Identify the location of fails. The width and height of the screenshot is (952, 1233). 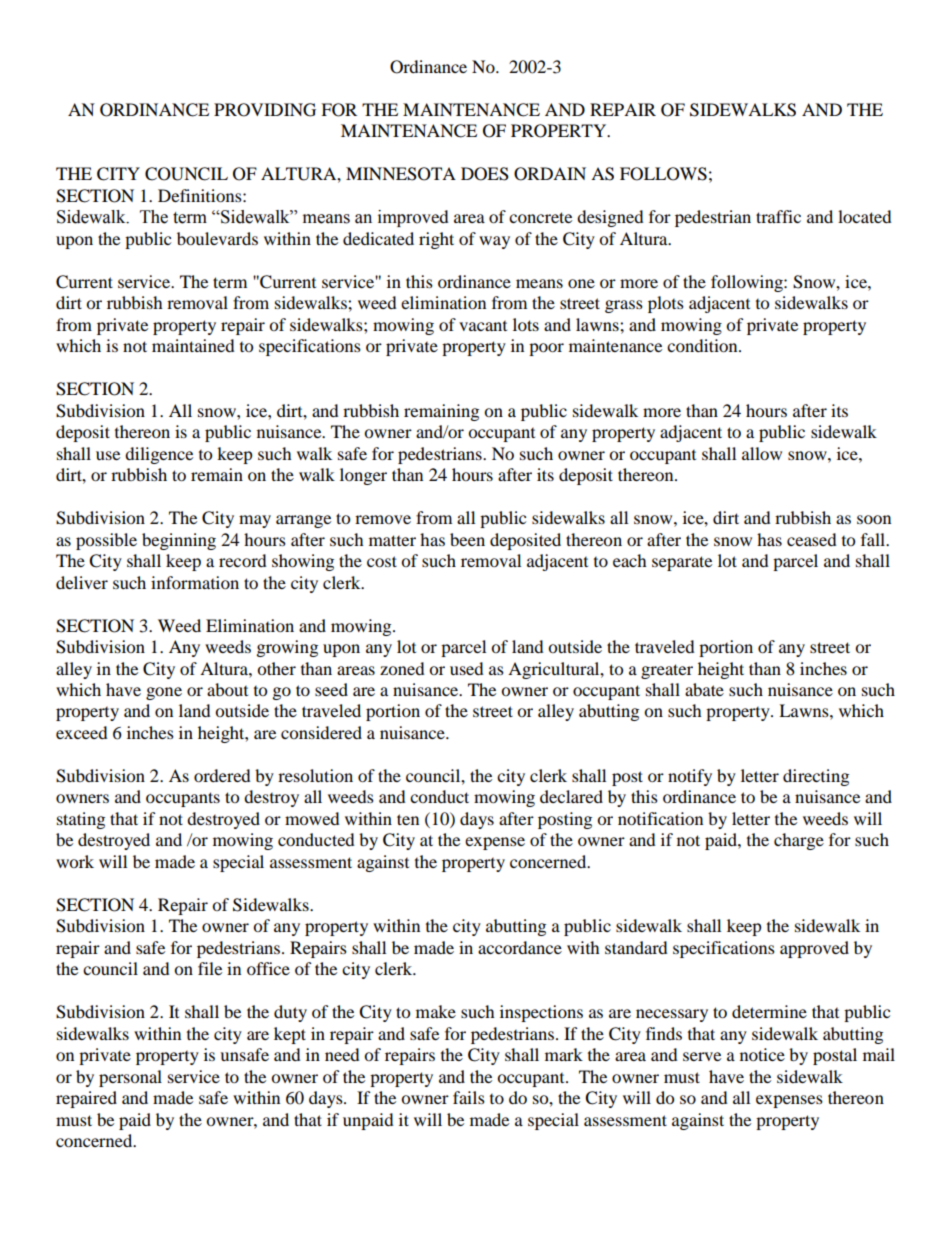
(469, 1097).
